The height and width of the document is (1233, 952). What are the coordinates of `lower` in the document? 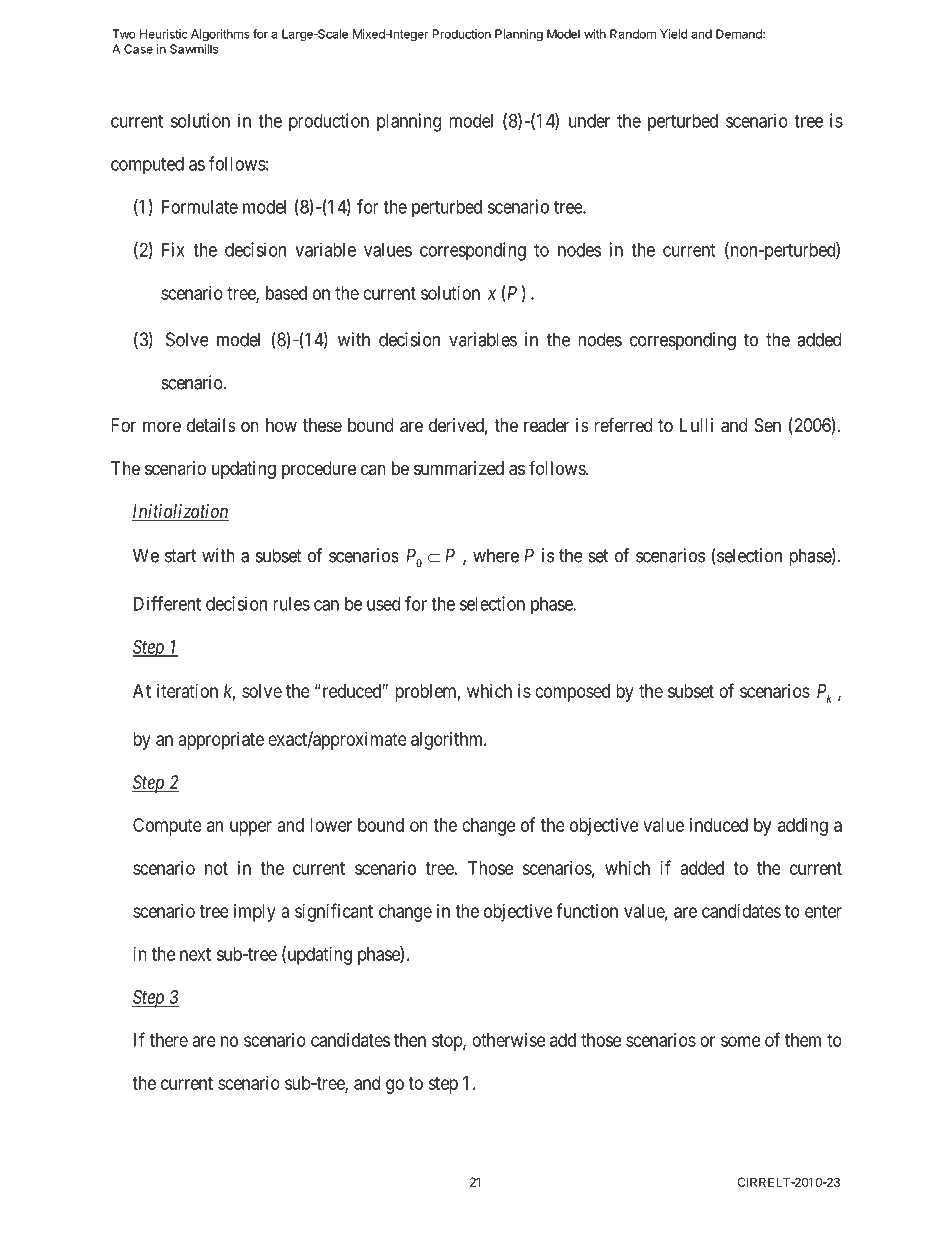 It's located at (331, 825).
